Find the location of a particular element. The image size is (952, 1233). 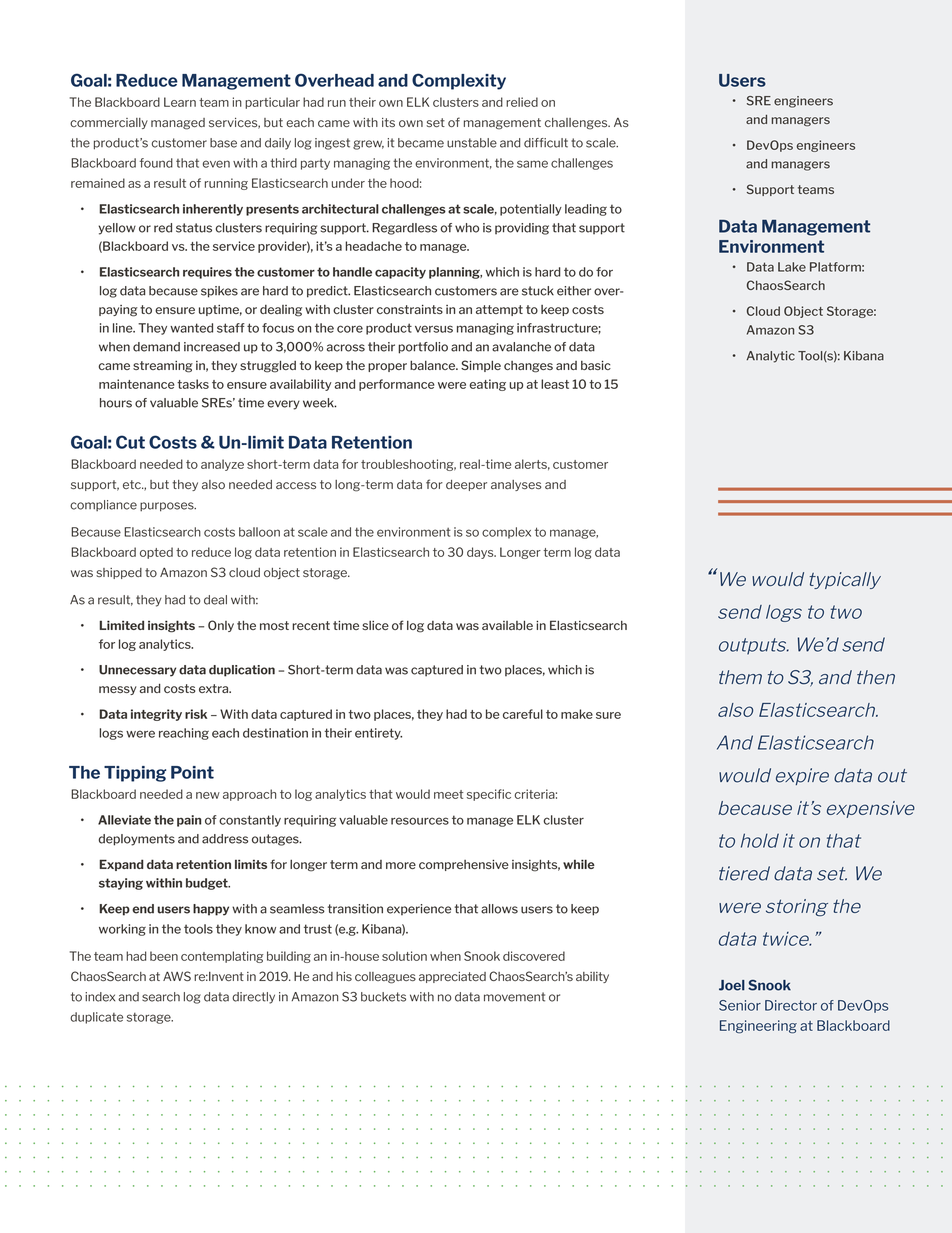

AWS is located at coordinates (177, 976).
